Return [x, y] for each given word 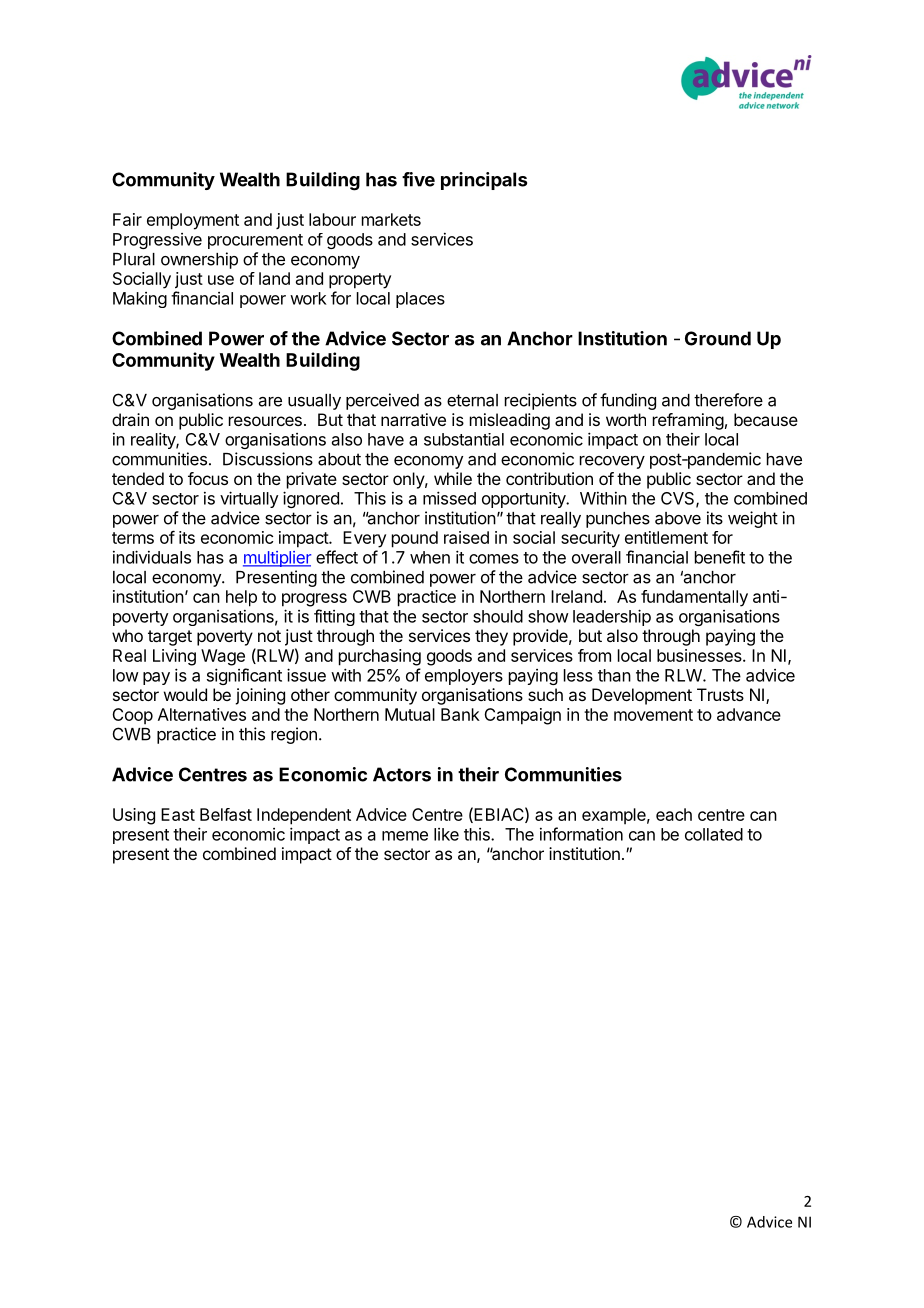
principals [484, 181]
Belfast [226, 814]
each [674, 814]
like [446, 834]
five [418, 179]
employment [193, 221]
